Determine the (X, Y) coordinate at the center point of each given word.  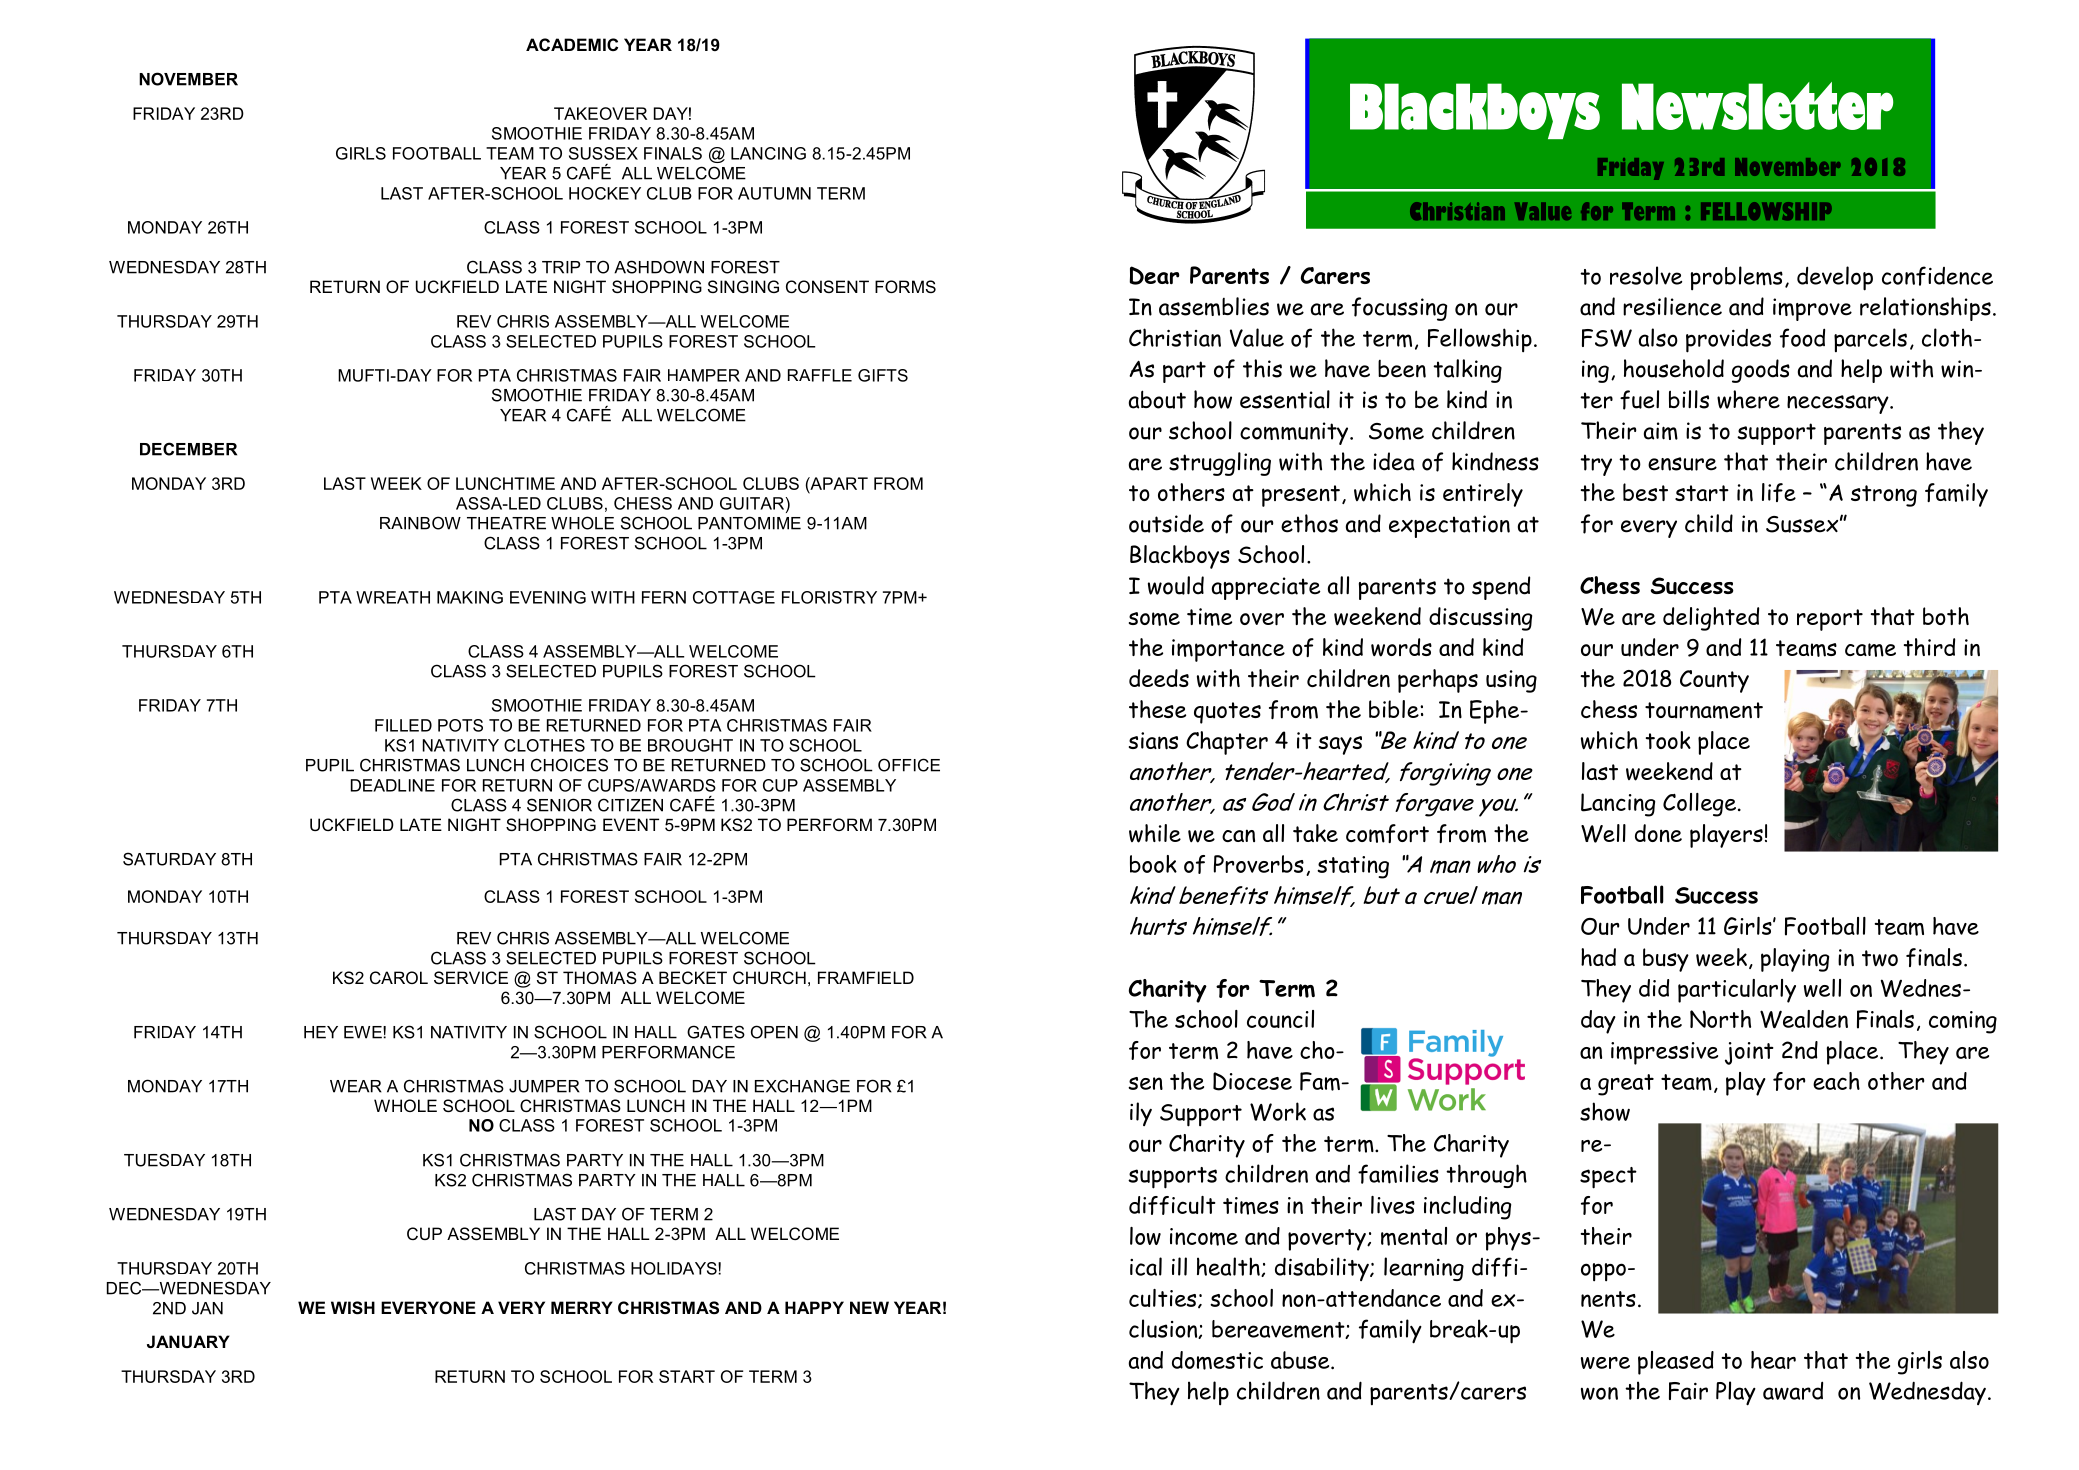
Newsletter (1757, 106)
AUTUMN (774, 193)
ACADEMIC (572, 44)
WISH (353, 1308)
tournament (1704, 710)
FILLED (403, 725)
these (1157, 709)
